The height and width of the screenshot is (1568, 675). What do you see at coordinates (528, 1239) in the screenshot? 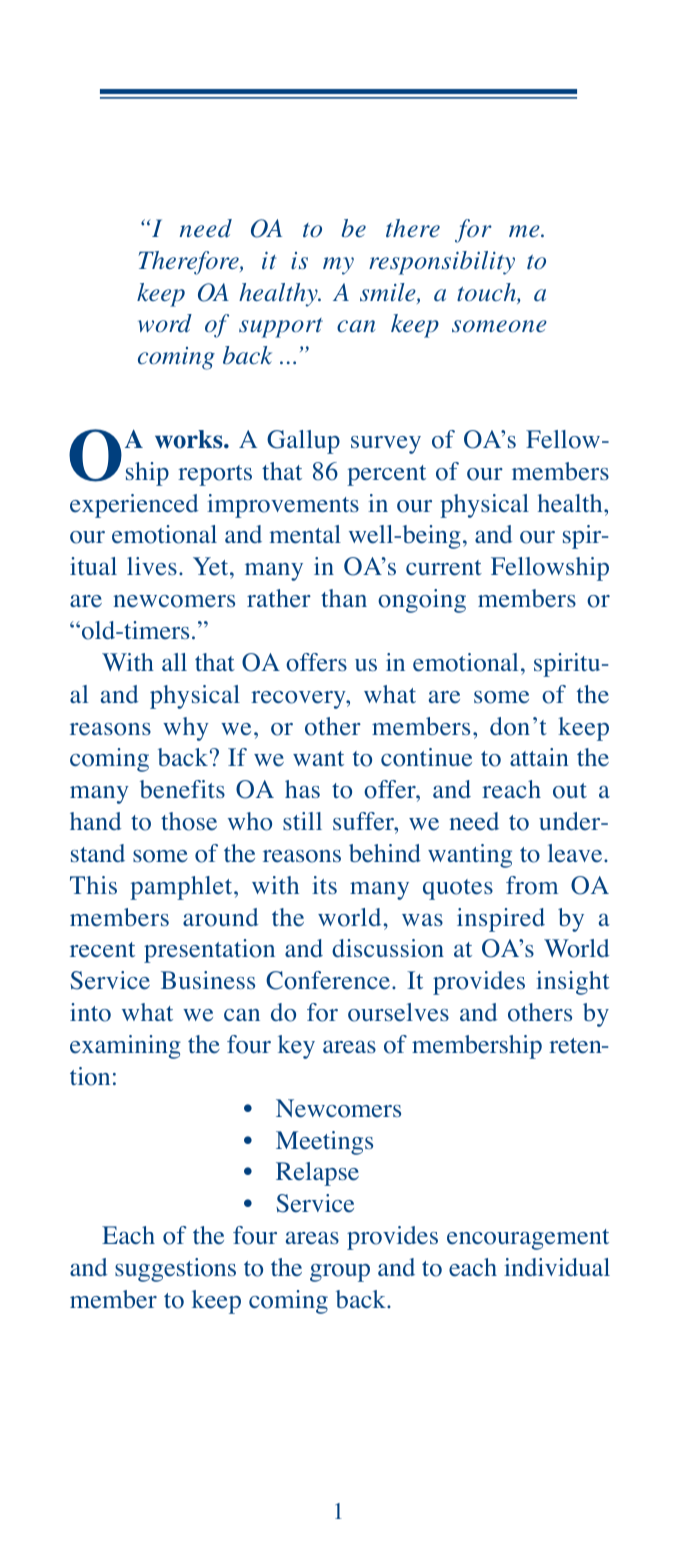
I see `encouragement` at bounding box center [528, 1239].
